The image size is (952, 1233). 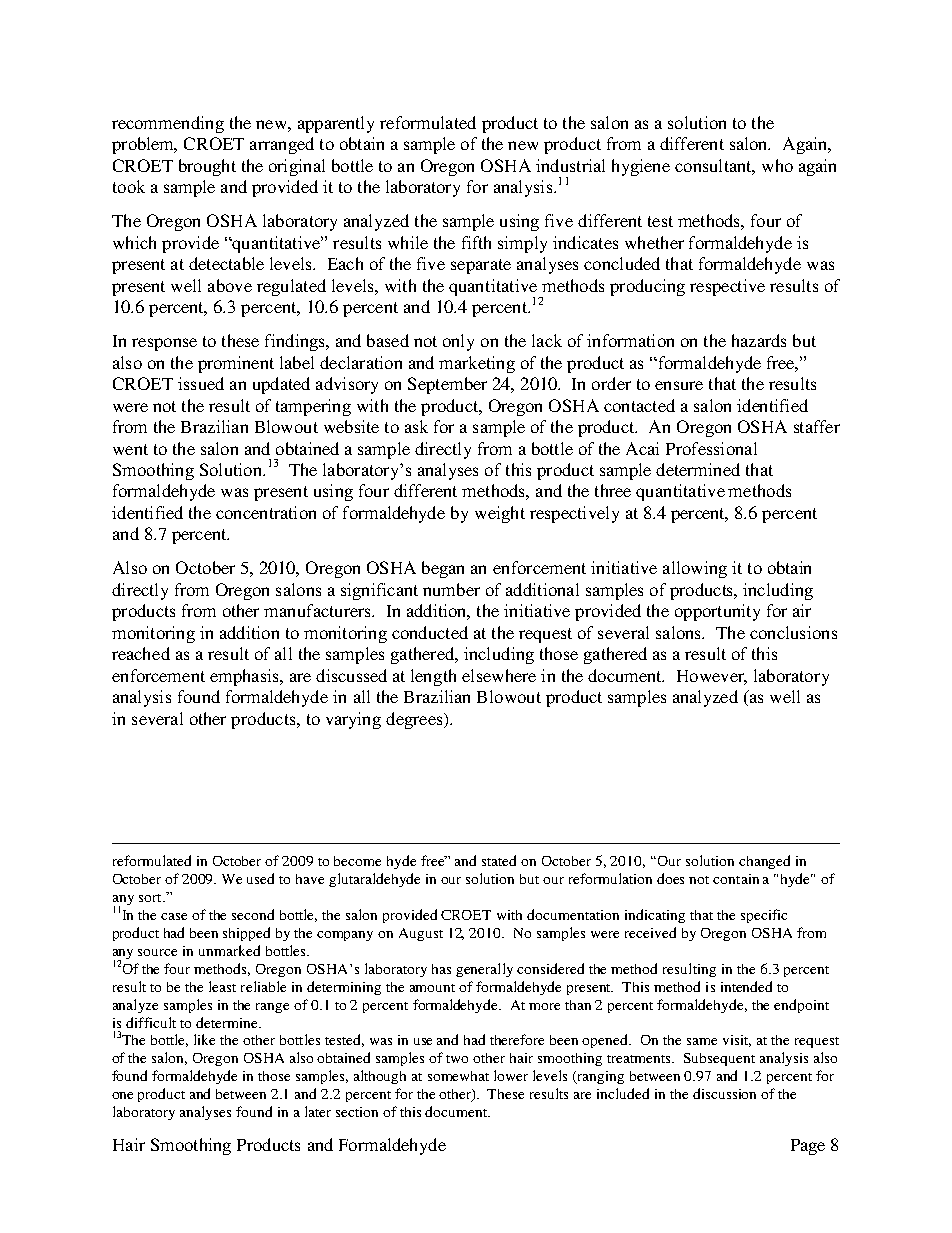 I want to click on one, so click(x=122, y=1095).
